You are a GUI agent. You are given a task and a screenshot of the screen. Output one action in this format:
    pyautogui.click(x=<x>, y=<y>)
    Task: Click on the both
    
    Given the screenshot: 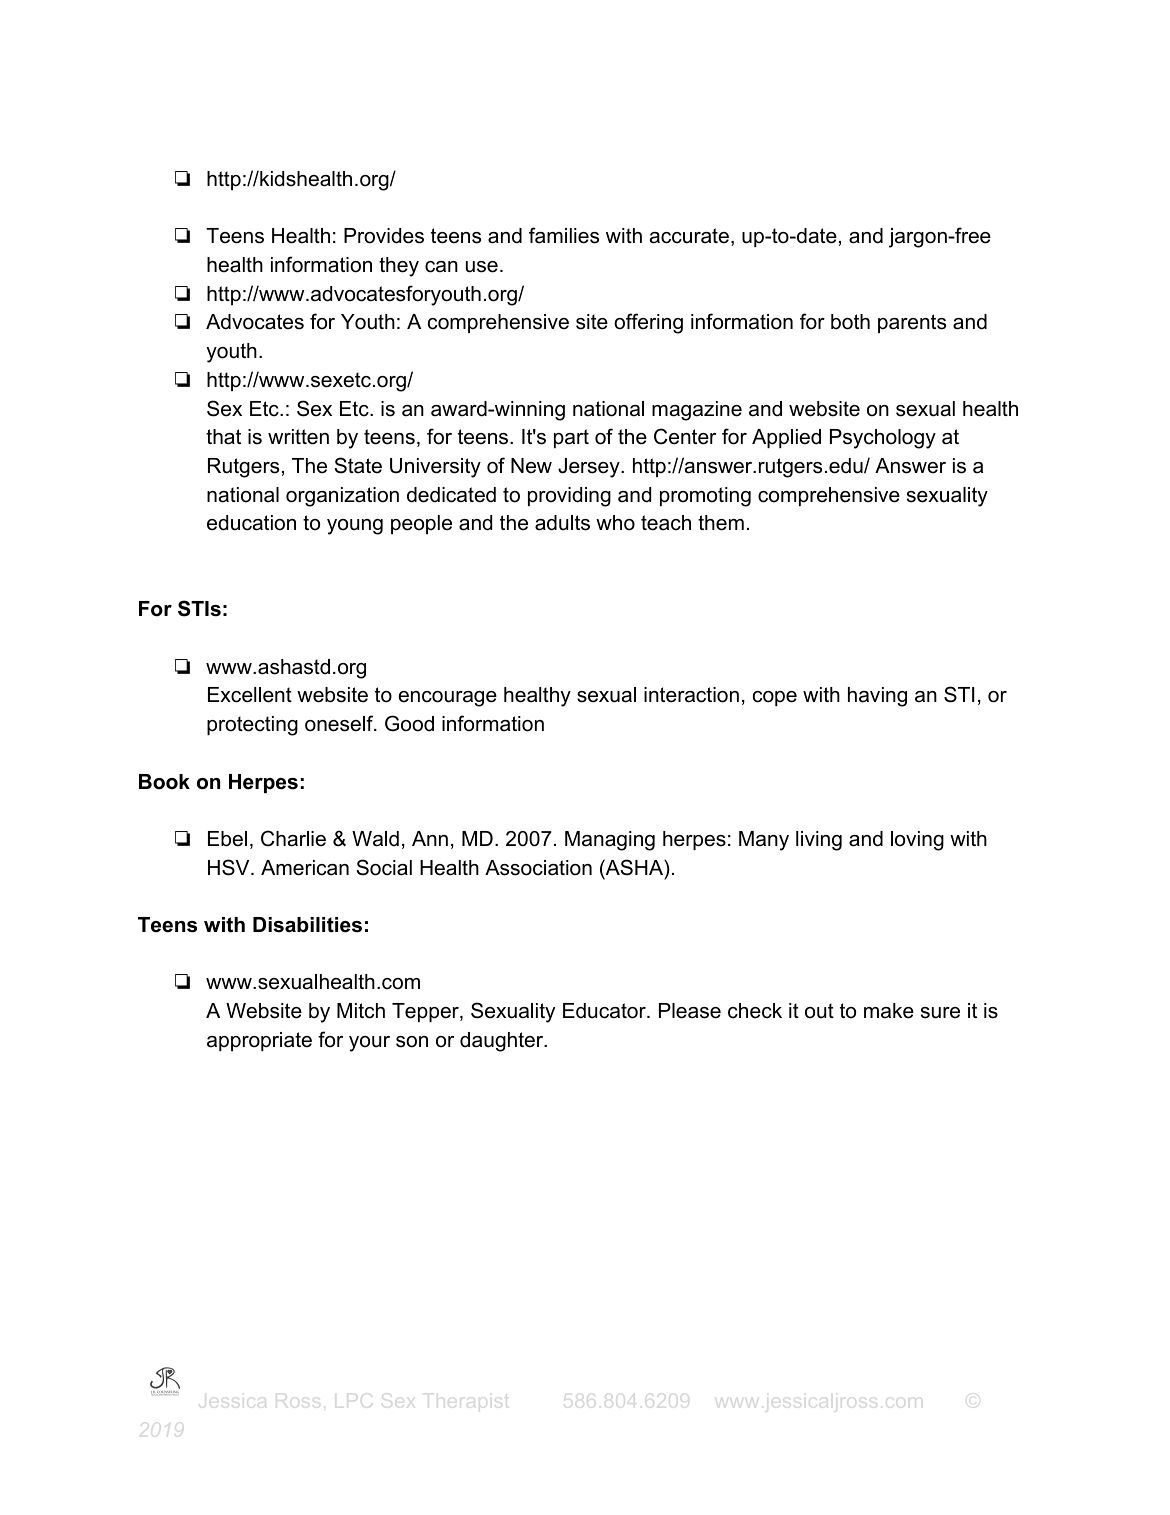 What is the action you would take?
    pyautogui.click(x=850, y=322)
